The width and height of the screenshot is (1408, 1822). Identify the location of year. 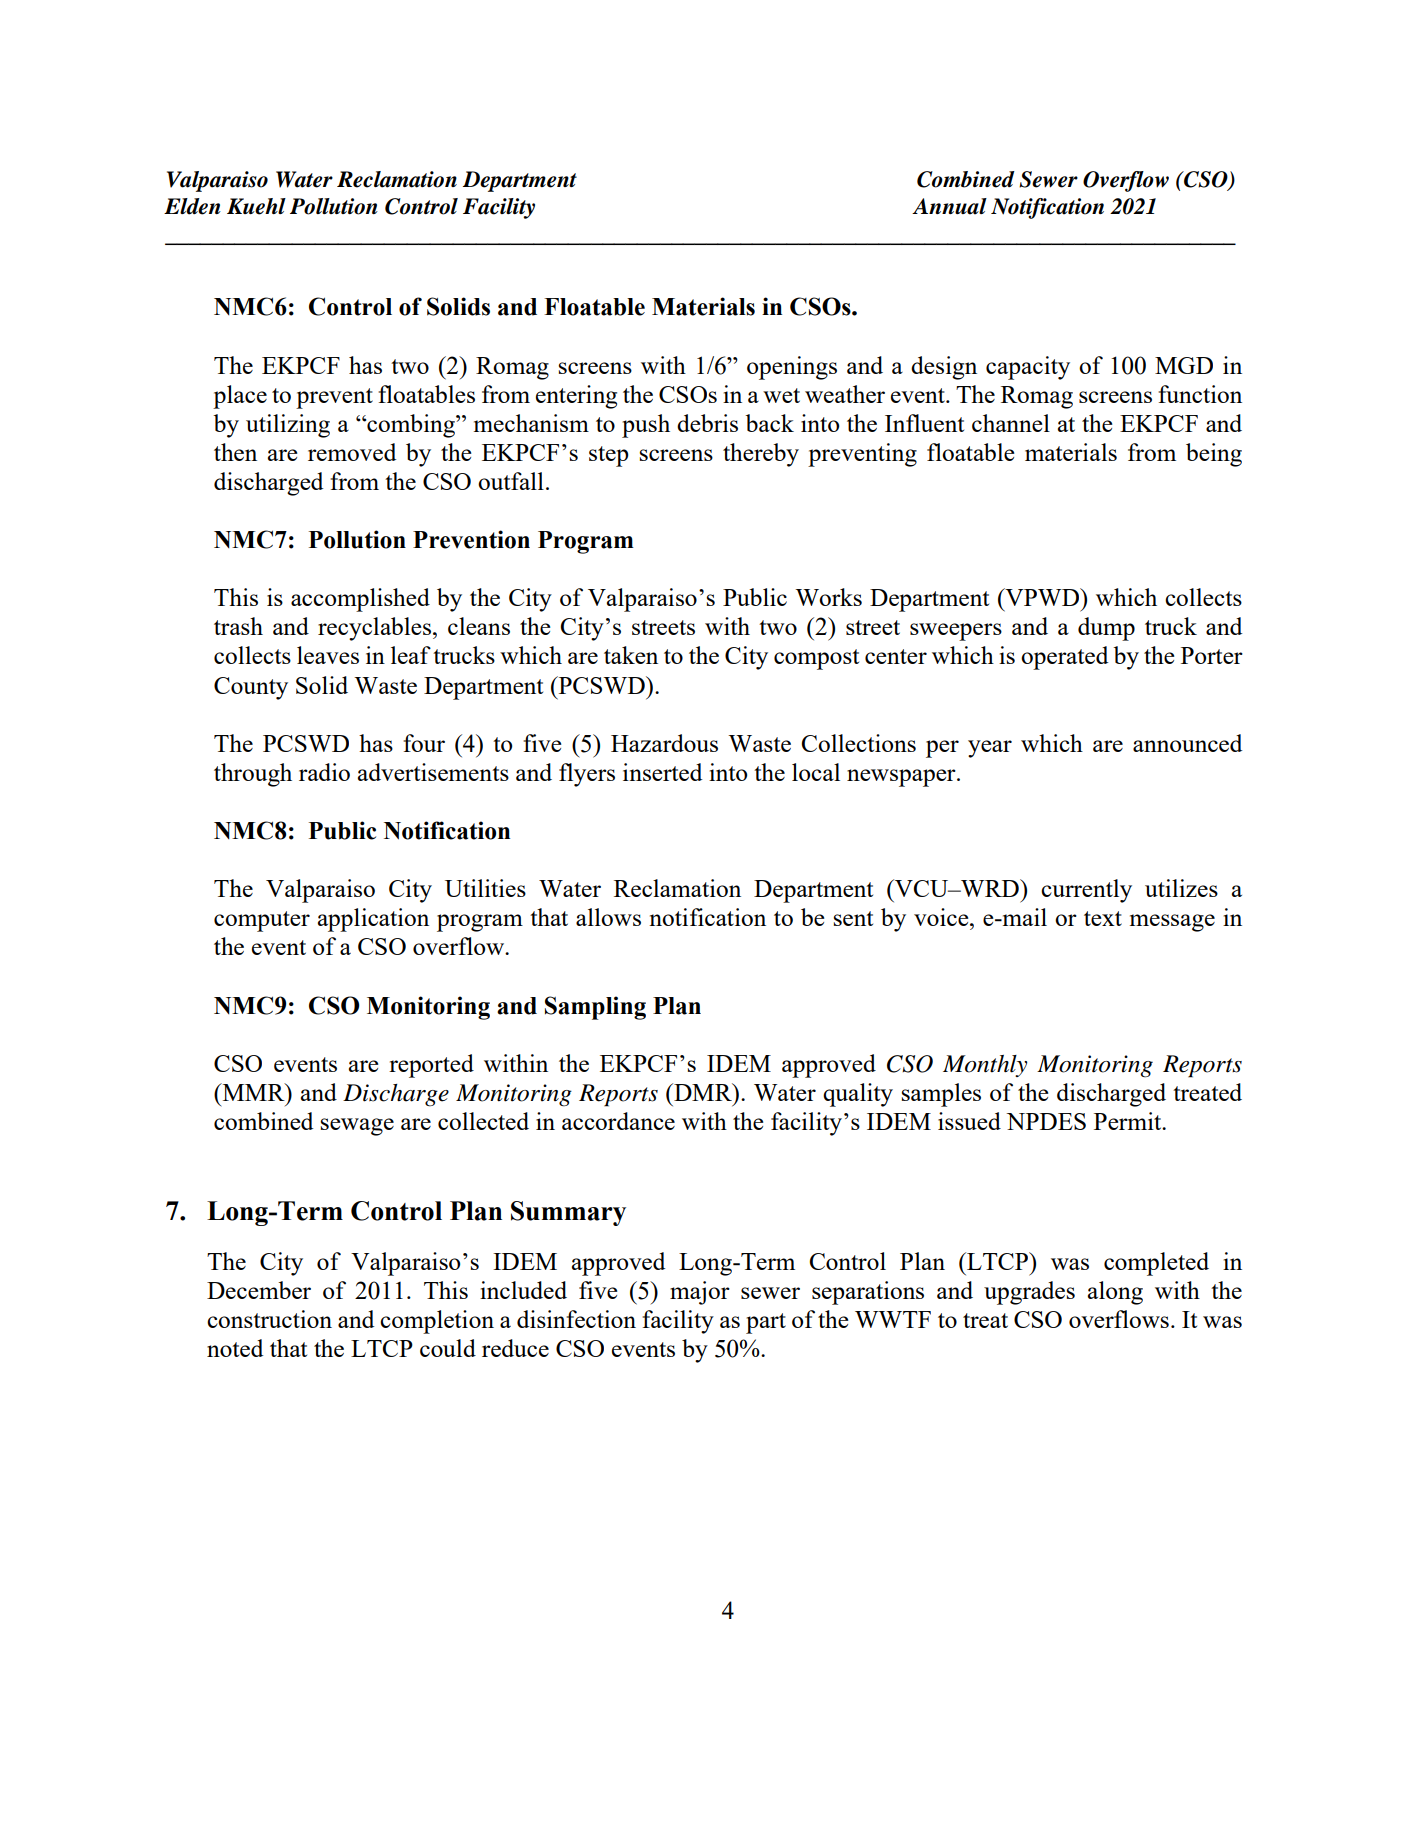
(990, 749).
